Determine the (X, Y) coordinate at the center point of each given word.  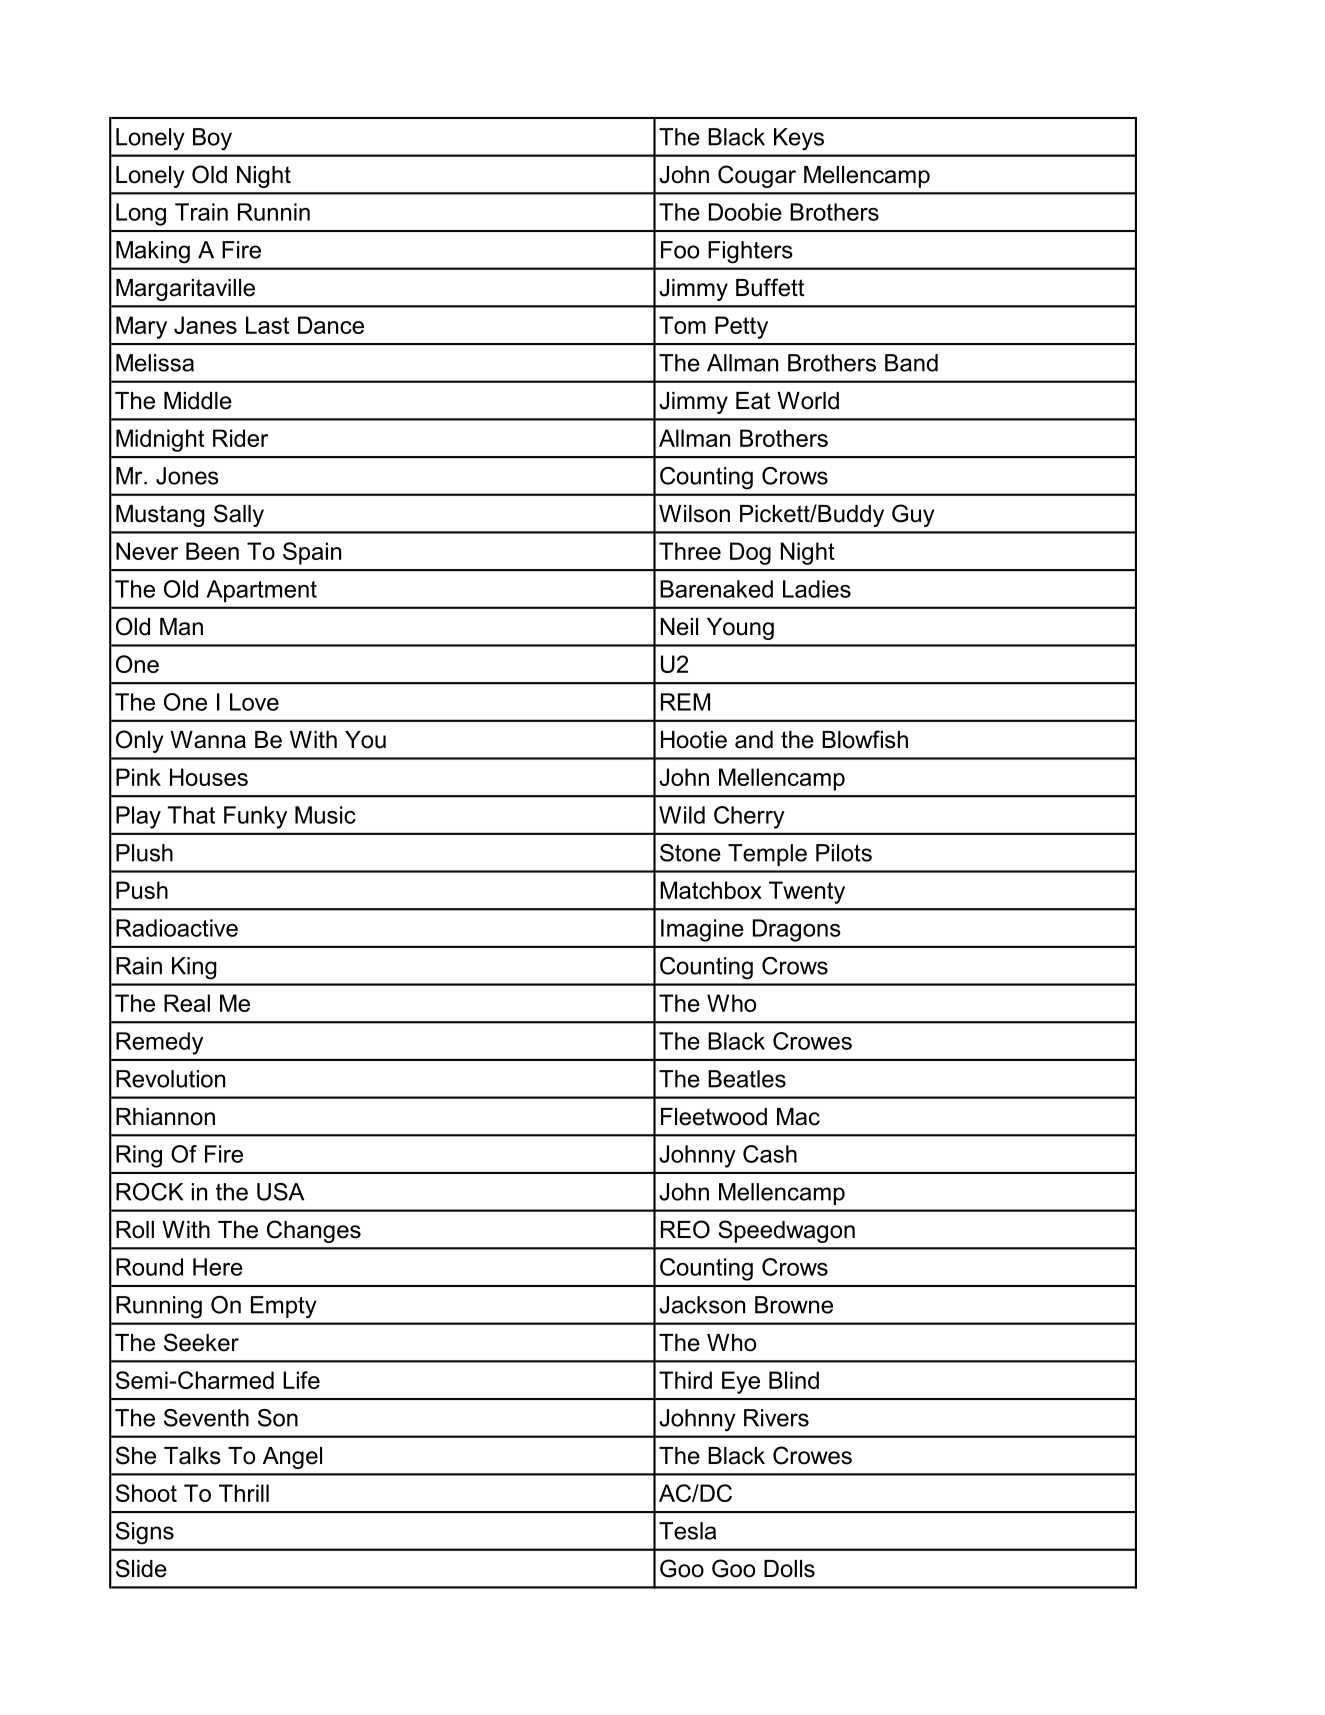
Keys (799, 139)
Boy (212, 139)
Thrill (244, 1493)
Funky (255, 817)
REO (685, 1229)
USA (280, 1192)
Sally (239, 515)
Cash (770, 1154)
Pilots (844, 853)
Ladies (817, 589)
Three (690, 551)
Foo (680, 250)
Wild (682, 815)
